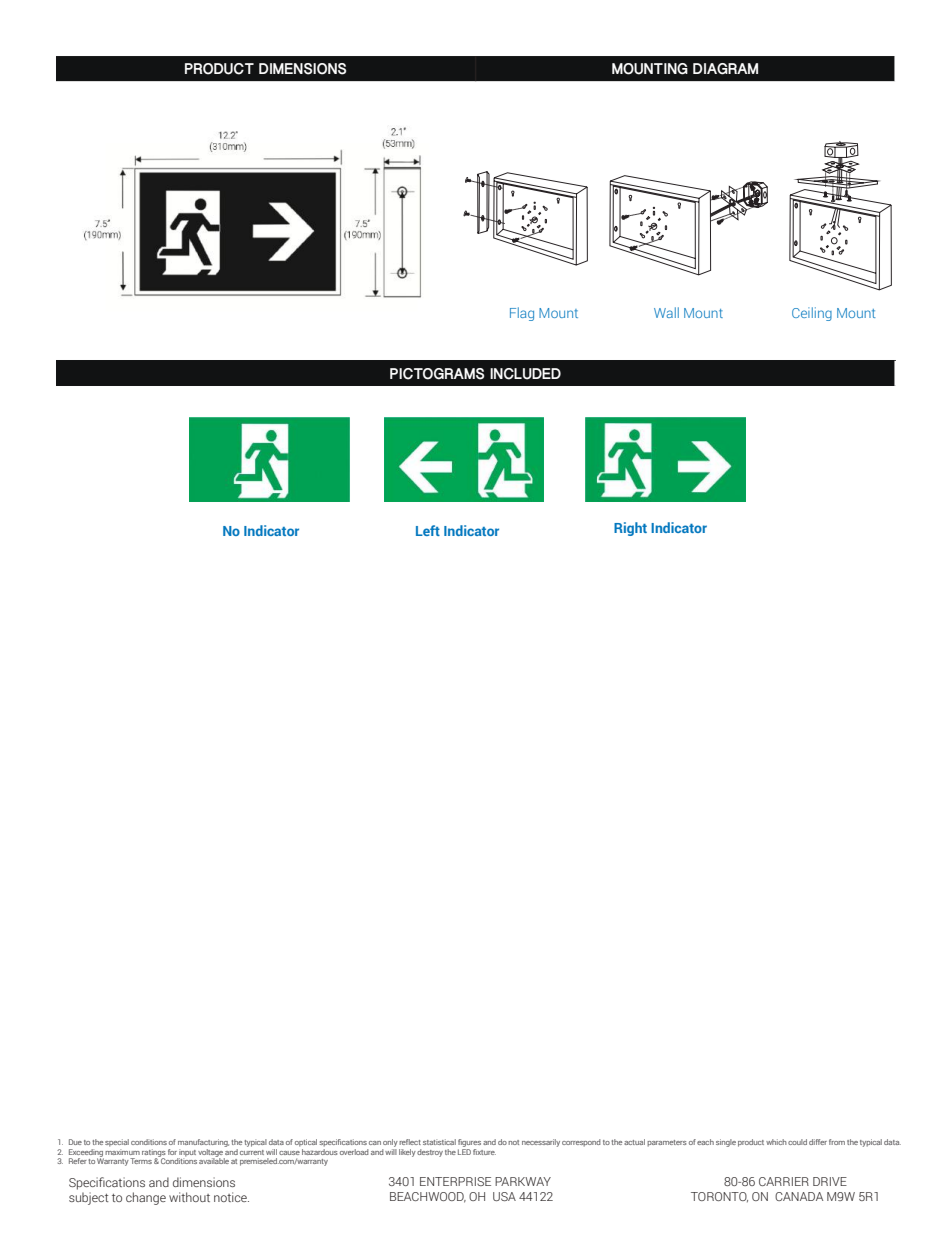 The height and width of the screenshot is (1233, 952). Describe the element at coordinates (428, 530) in the screenshot. I see `Left` at that location.
